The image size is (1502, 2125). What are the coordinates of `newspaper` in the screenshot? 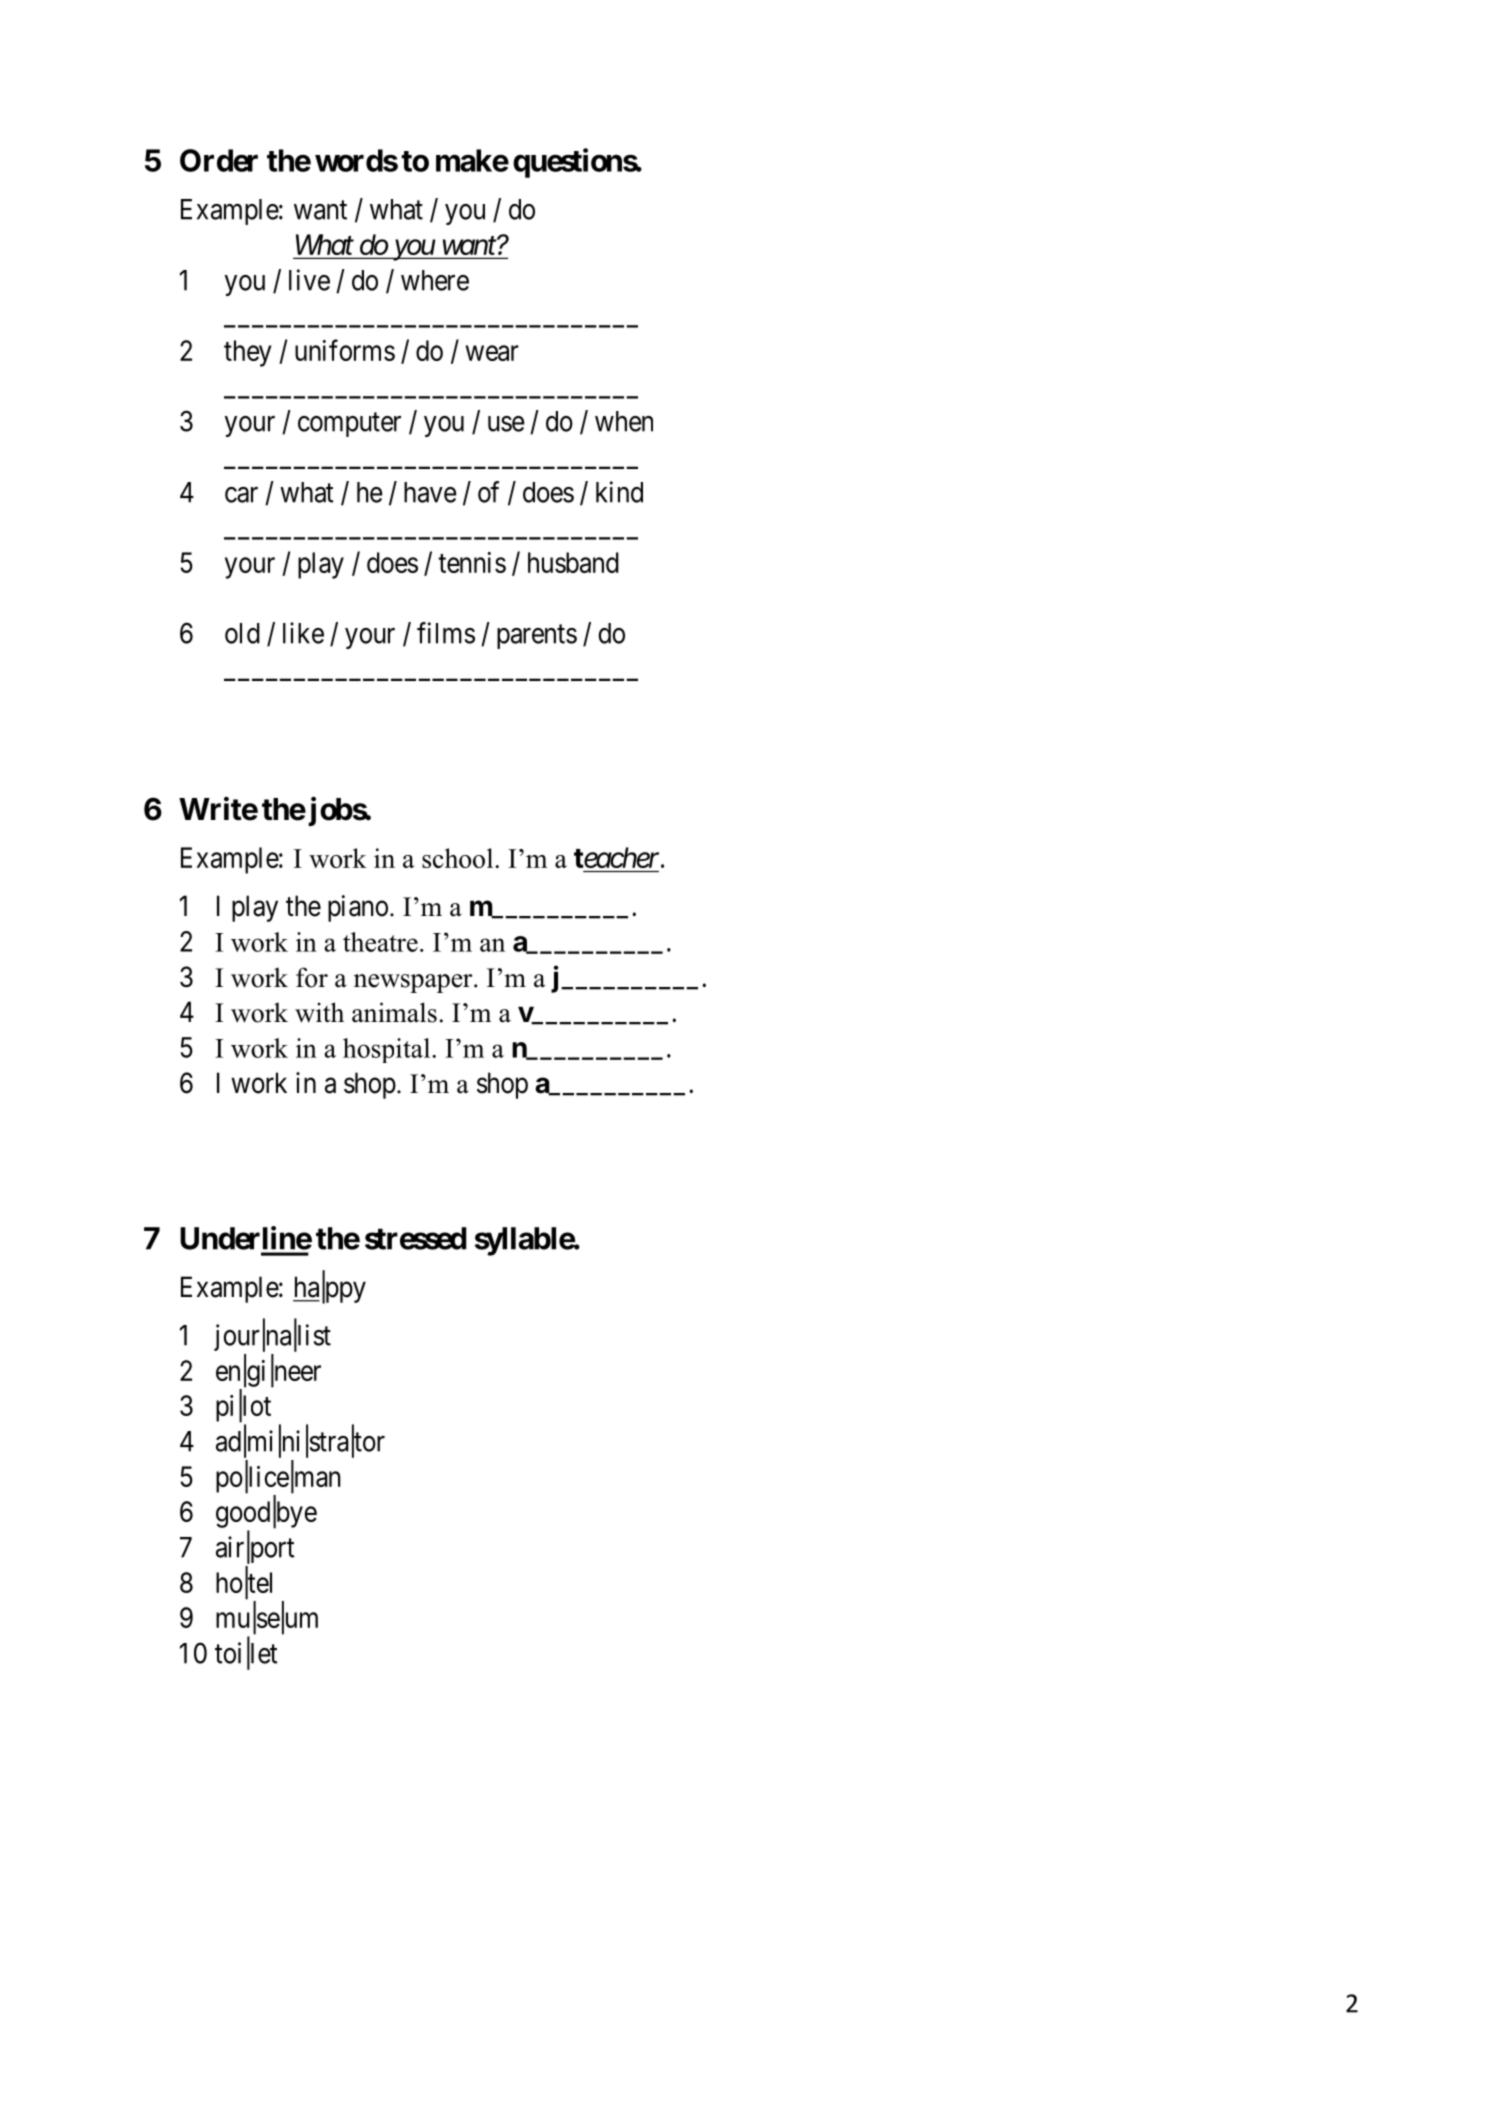 It's located at (414, 983).
